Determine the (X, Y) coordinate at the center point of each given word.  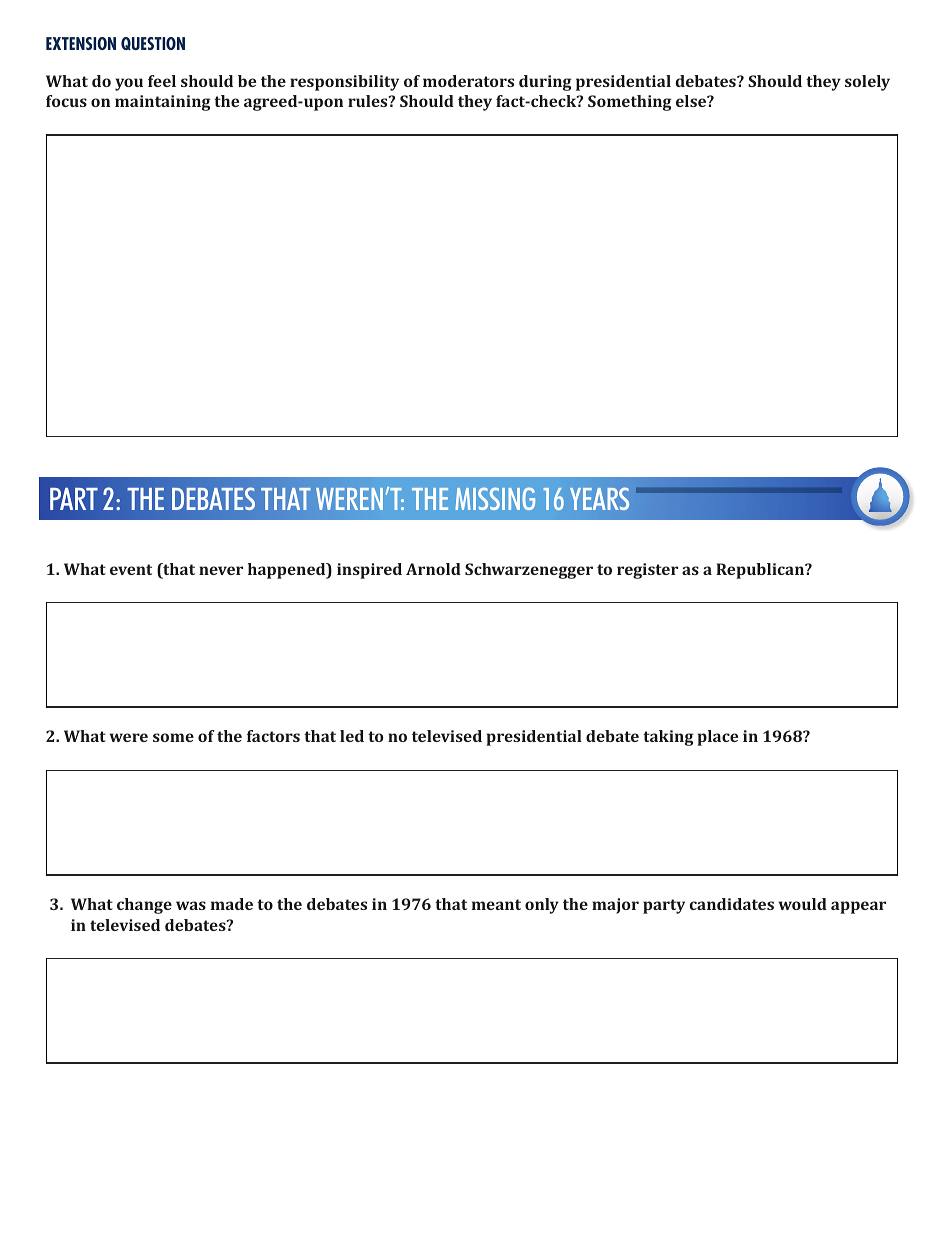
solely (867, 83)
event (131, 569)
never (221, 570)
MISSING (495, 498)
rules (369, 101)
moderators (468, 81)
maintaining (163, 103)
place (717, 738)
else (692, 101)
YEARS (599, 498)
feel (162, 81)
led (352, 736)
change (144, 906)
